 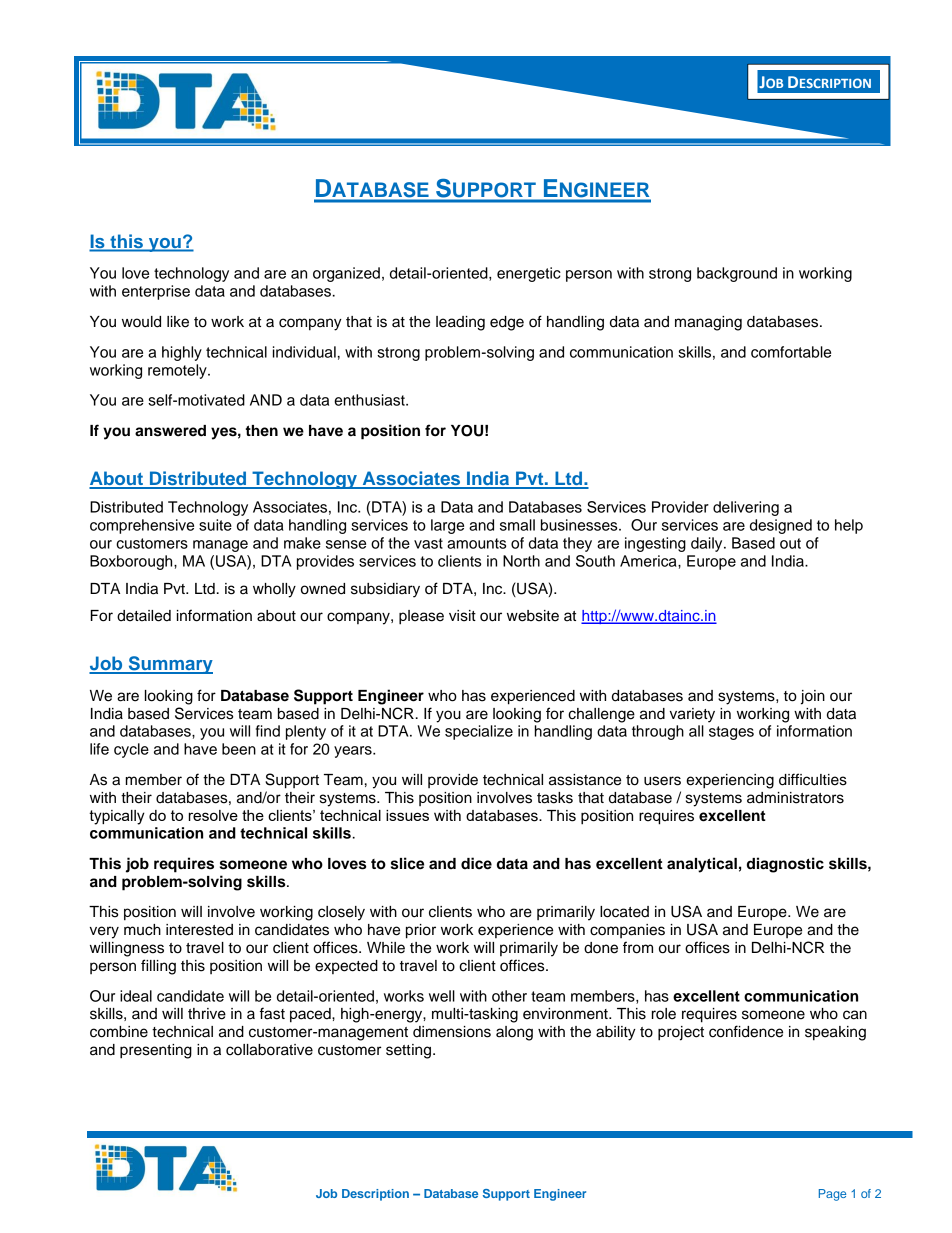 What do you see at coordinates (795, 798) in the screenshot?
I see `administrators` at bounding box center [795, 798].
